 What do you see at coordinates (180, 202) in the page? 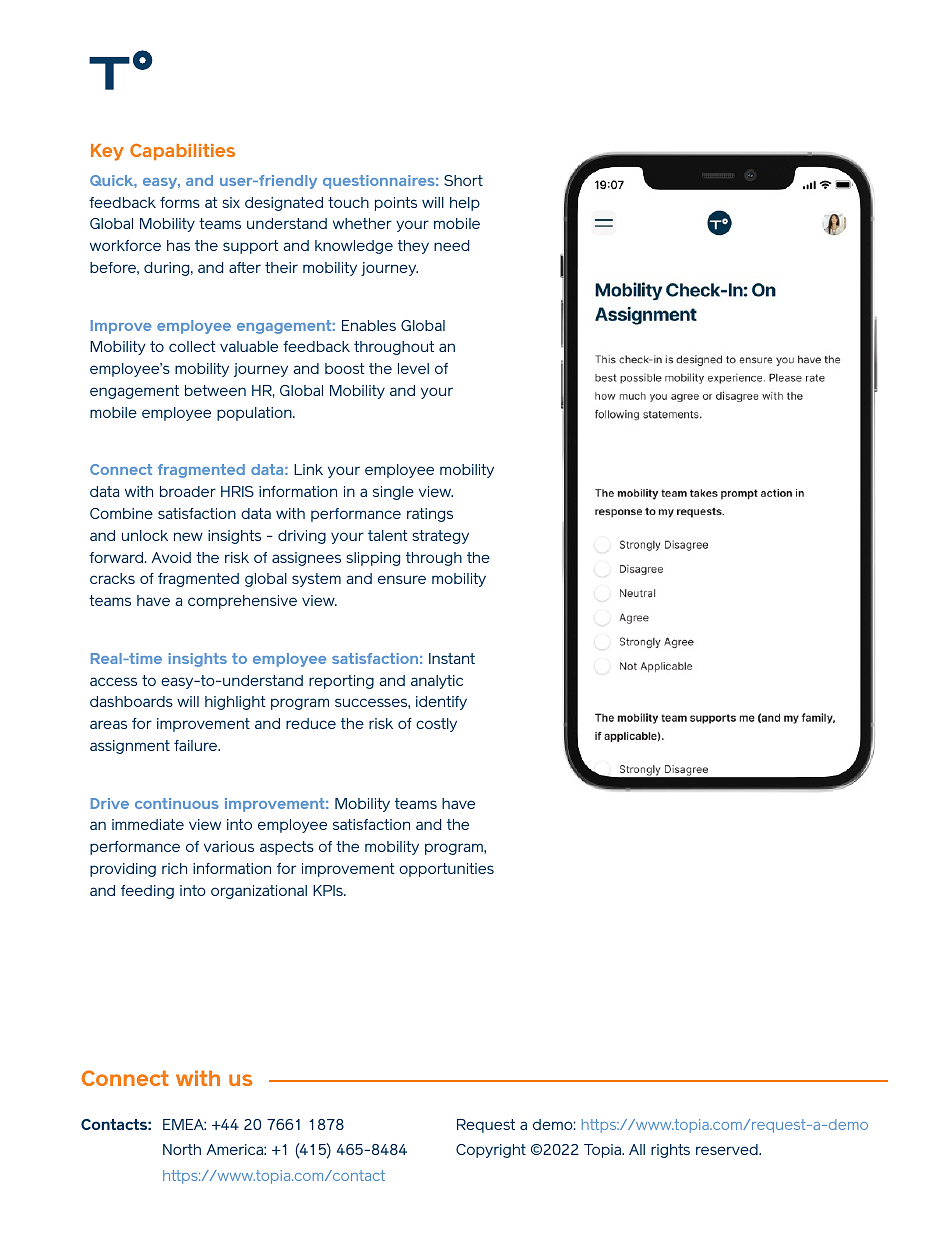
I see `forms` at bounding box center [180, 202].
